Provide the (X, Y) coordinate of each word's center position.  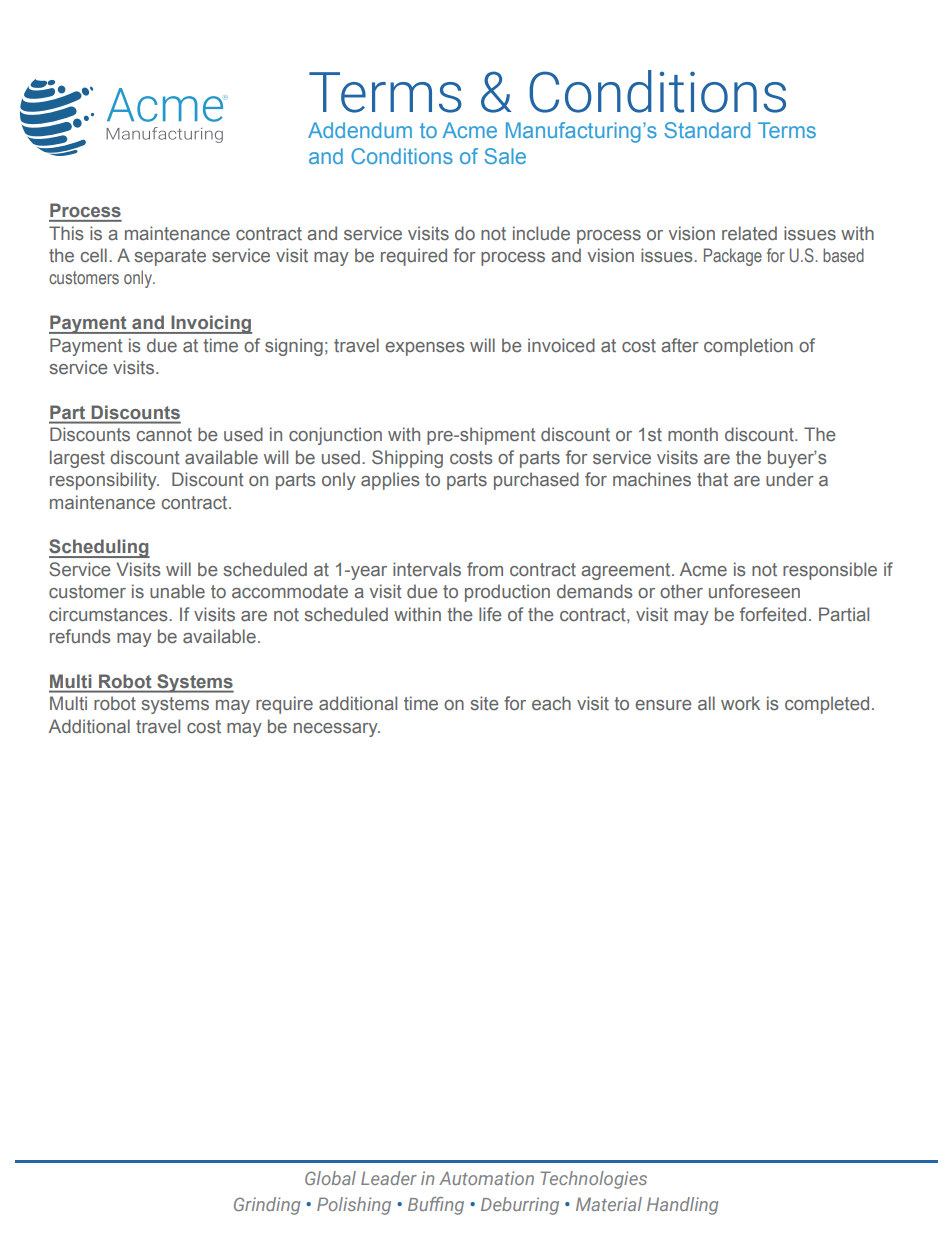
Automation (486, 1178)
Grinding (267, 1206)
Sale (505, 156)
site (484, 703)
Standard (707, 130)
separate (170, 257)
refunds (80, 636)
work (740, 703)
